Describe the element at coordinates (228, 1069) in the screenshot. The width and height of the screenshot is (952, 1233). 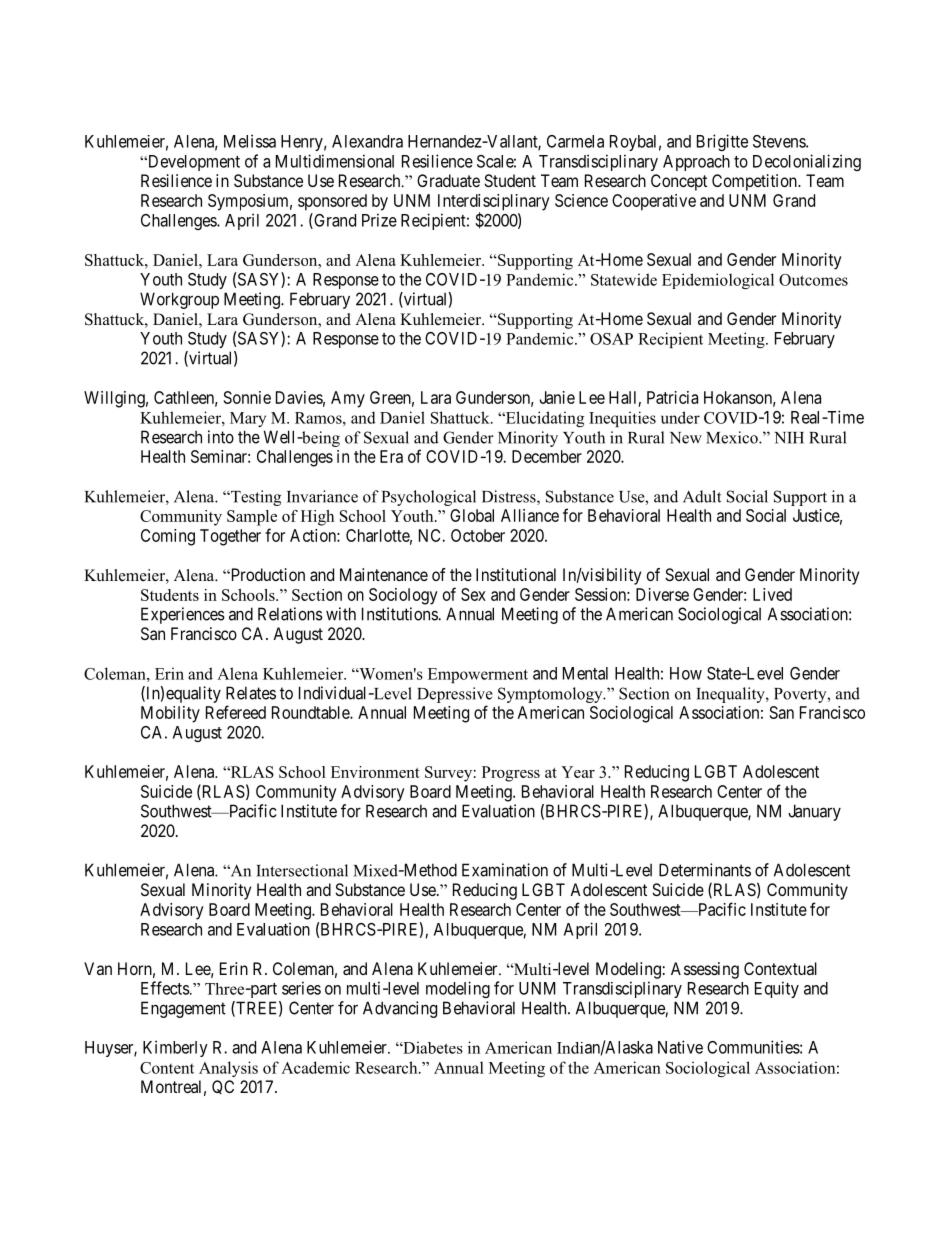
I see `Analysis` at that location.
